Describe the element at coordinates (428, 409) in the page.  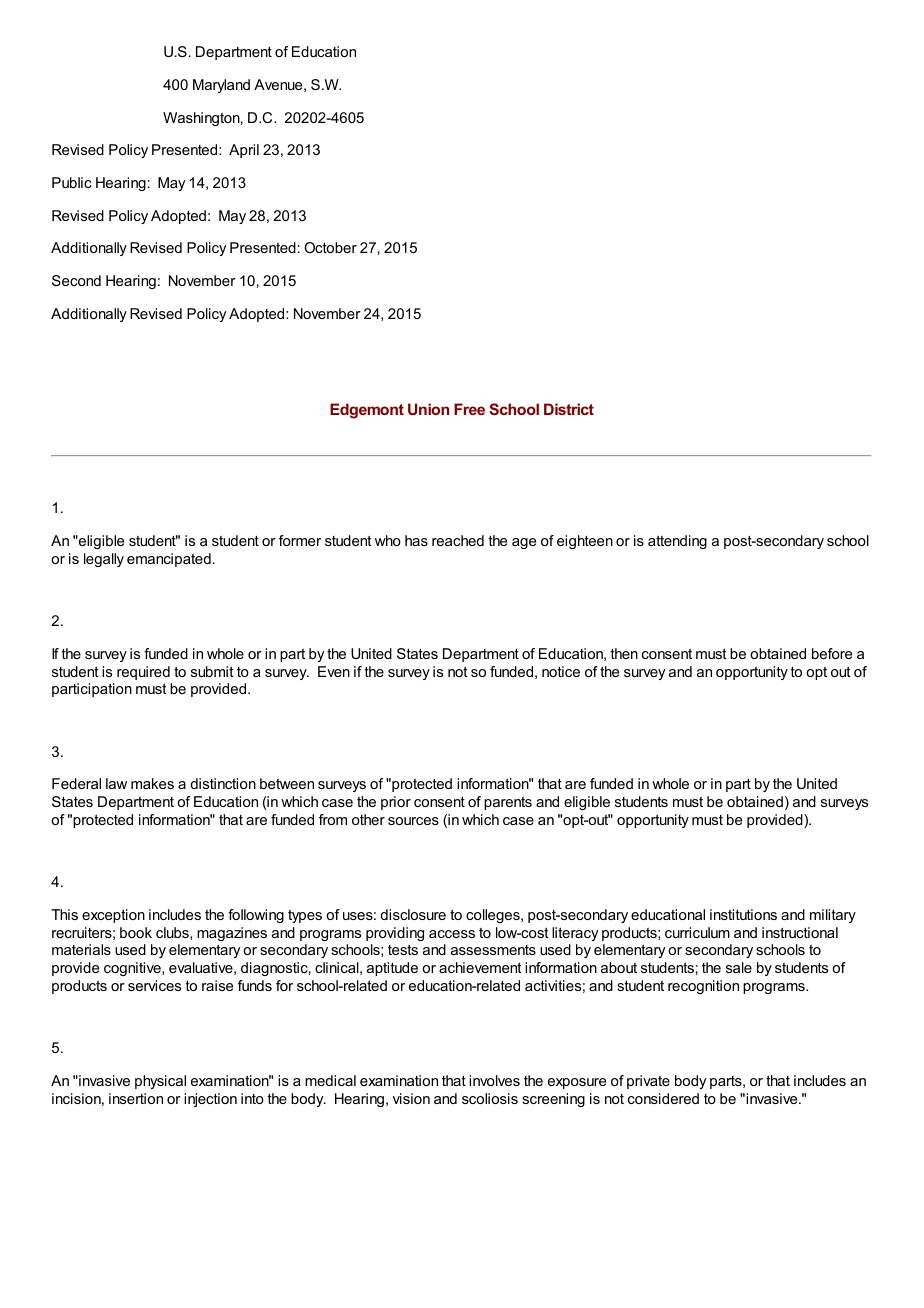
I see `Union` at that location.
